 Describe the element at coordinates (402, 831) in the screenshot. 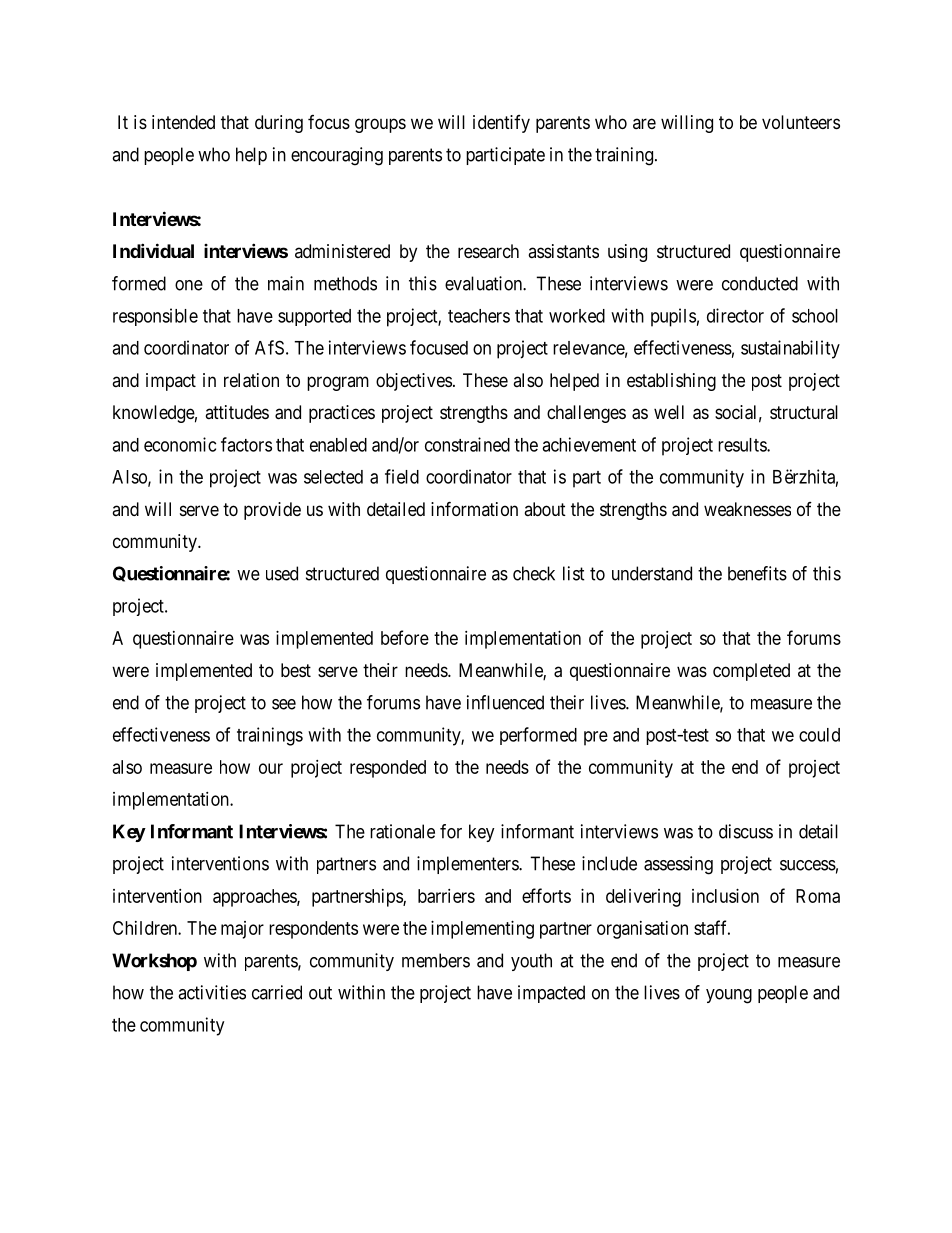

I see `rationale` at that location.
